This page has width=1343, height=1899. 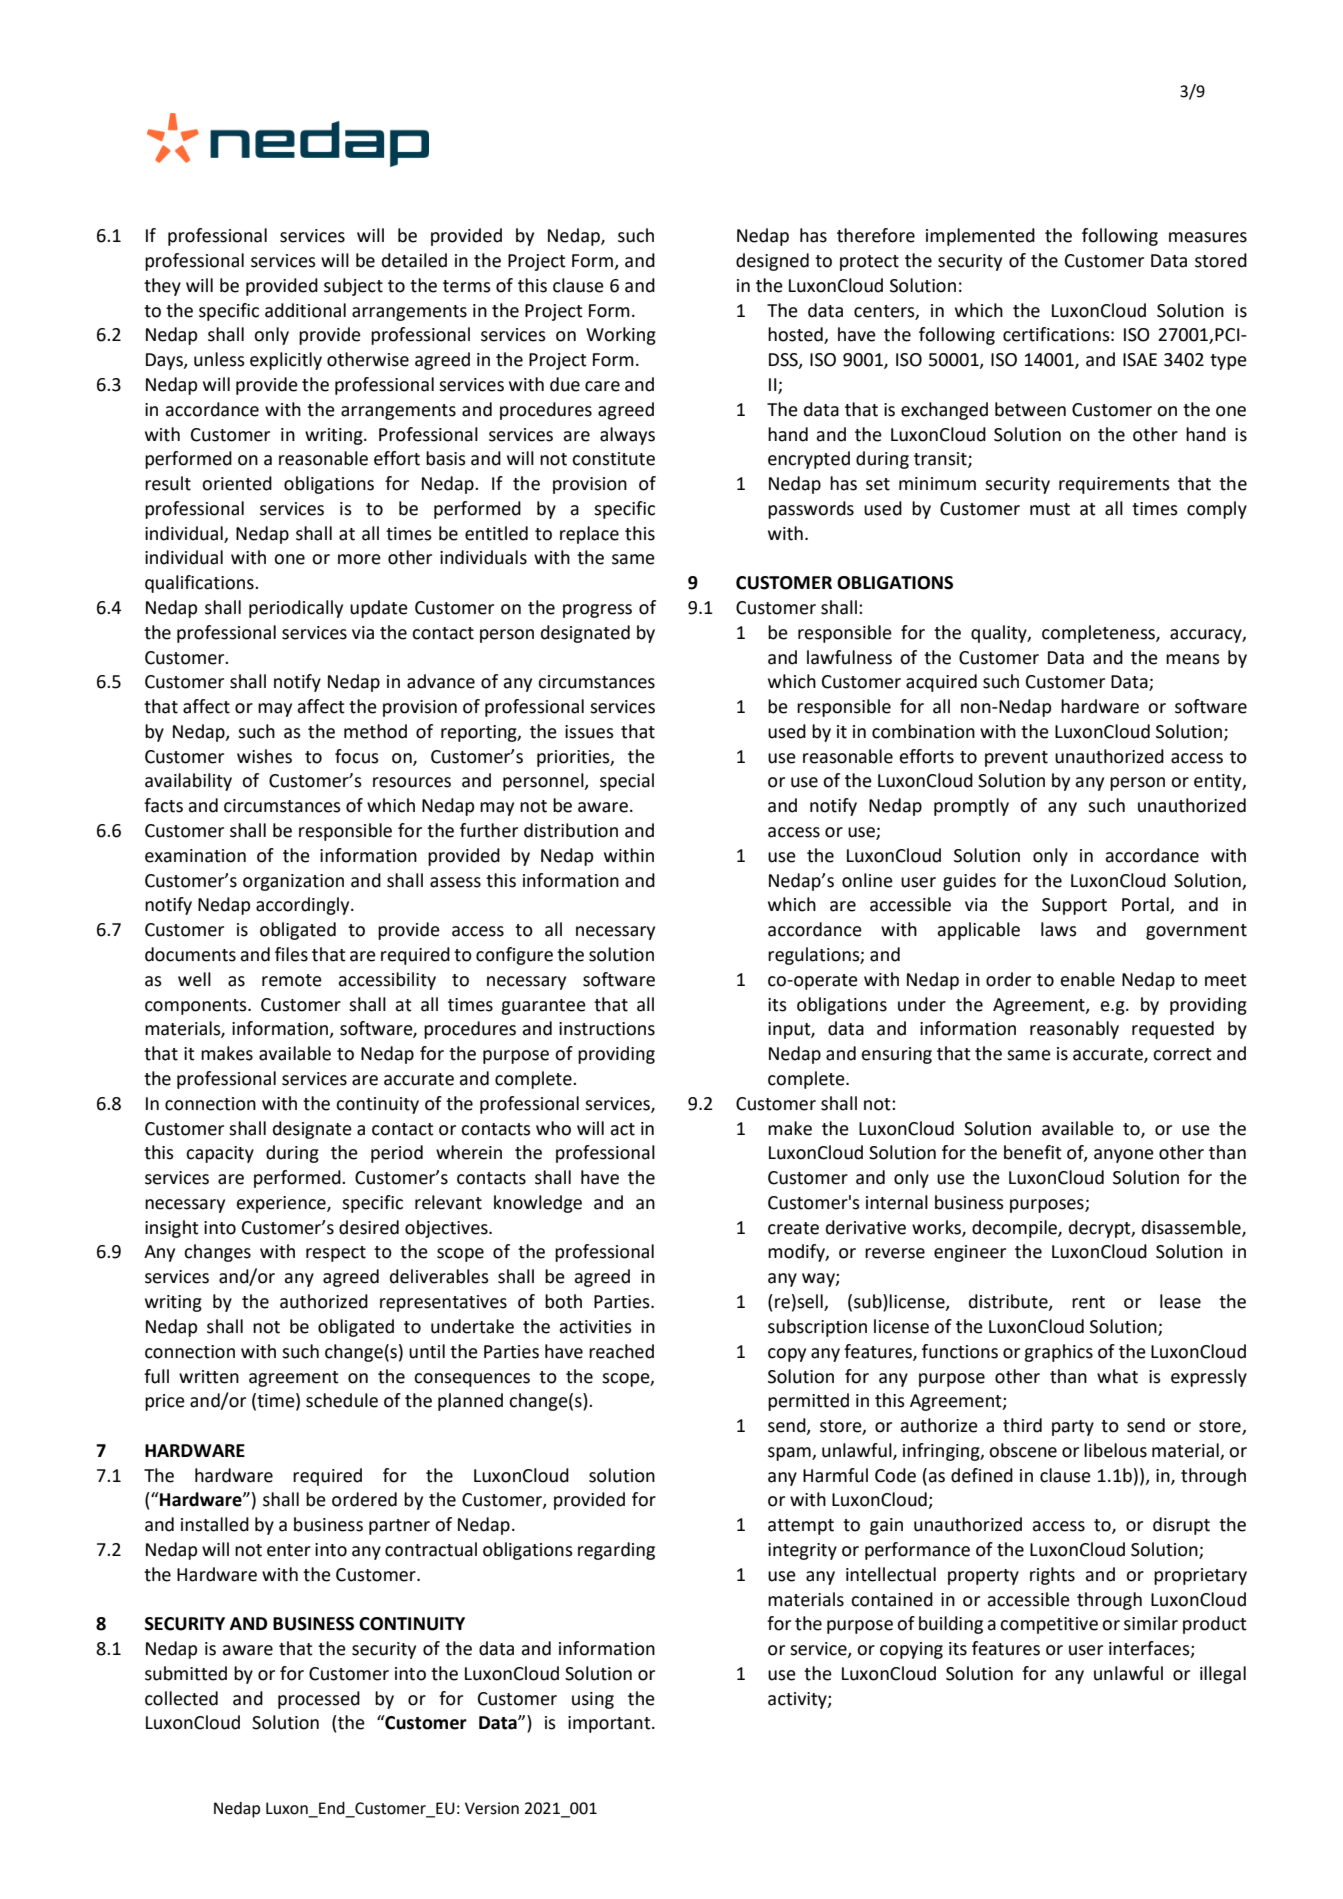 What do you see at coordinates (621, 1351) in the page?
I see `reached` at bounding box center [621, 1351].
